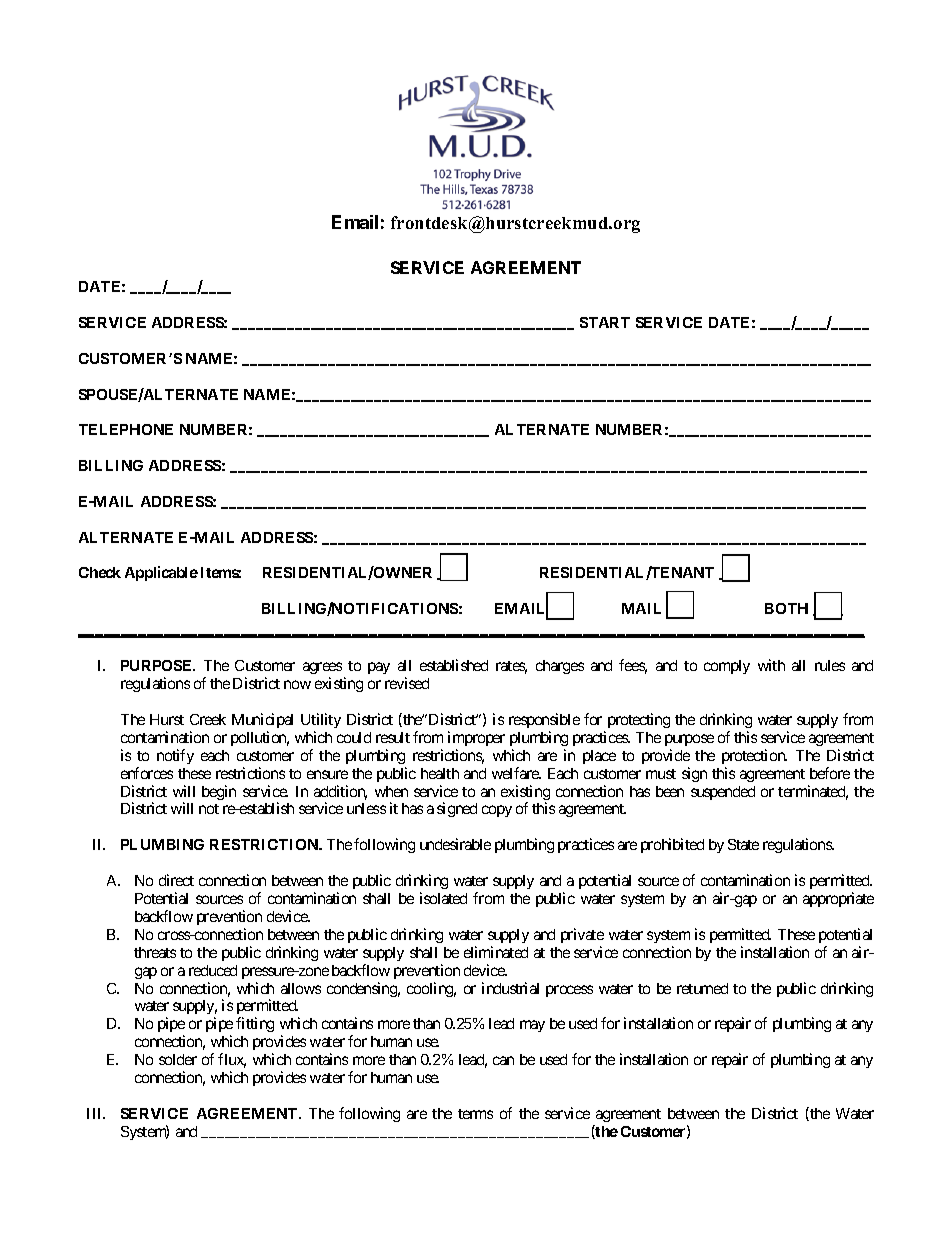 This document has width=952, height=1233. I want to click on improper, so click(476, 738).
